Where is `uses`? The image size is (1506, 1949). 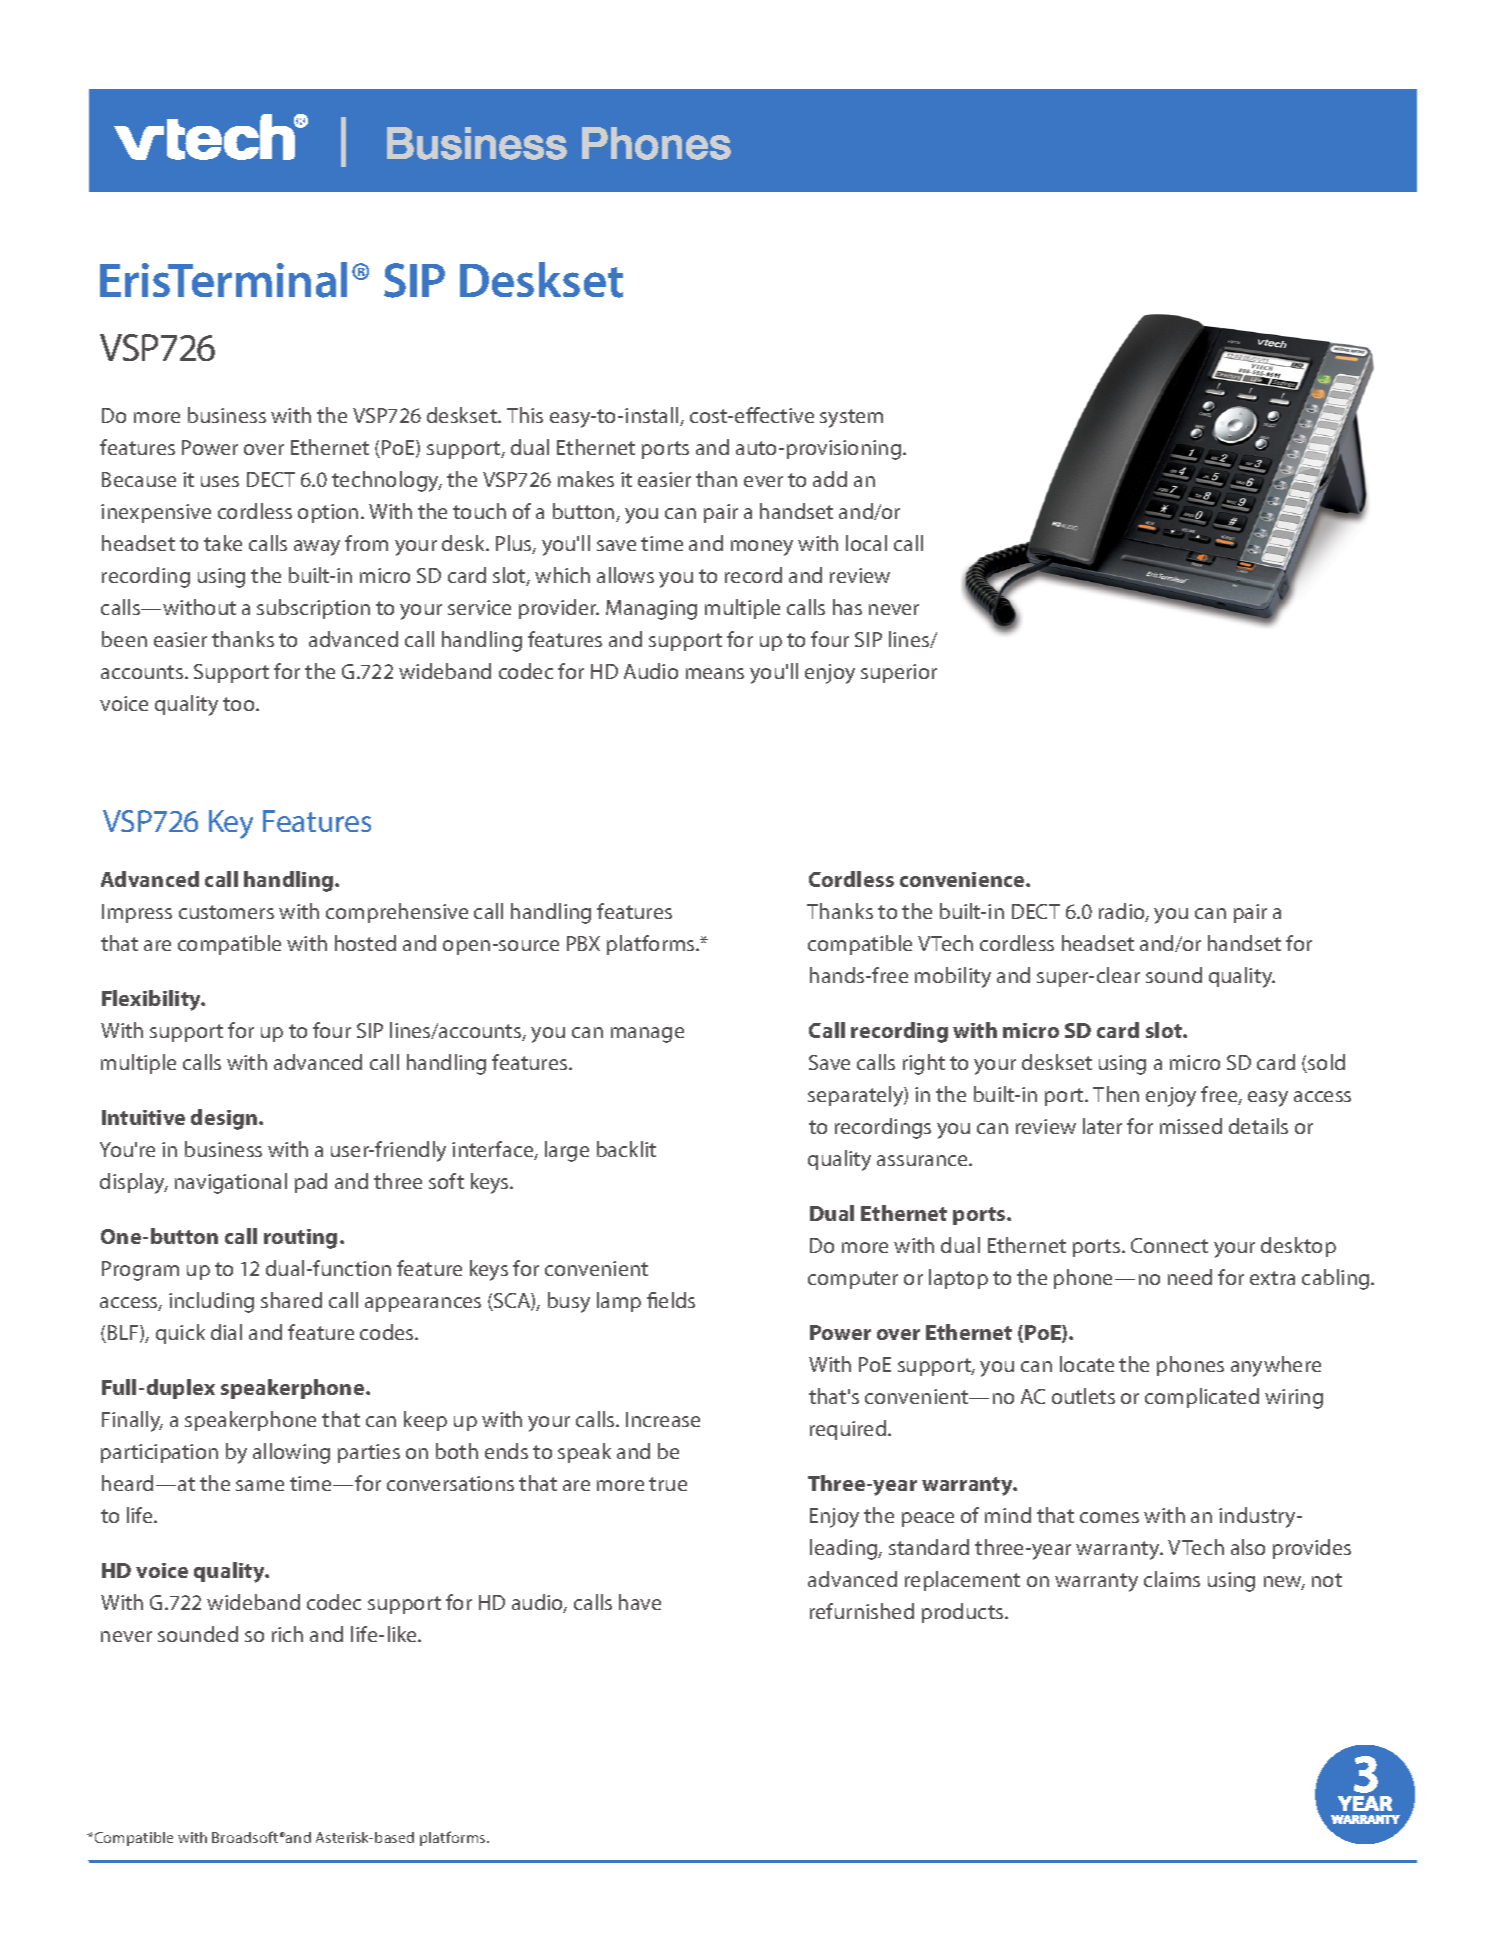 uses is located at coordinates (220, 481).
